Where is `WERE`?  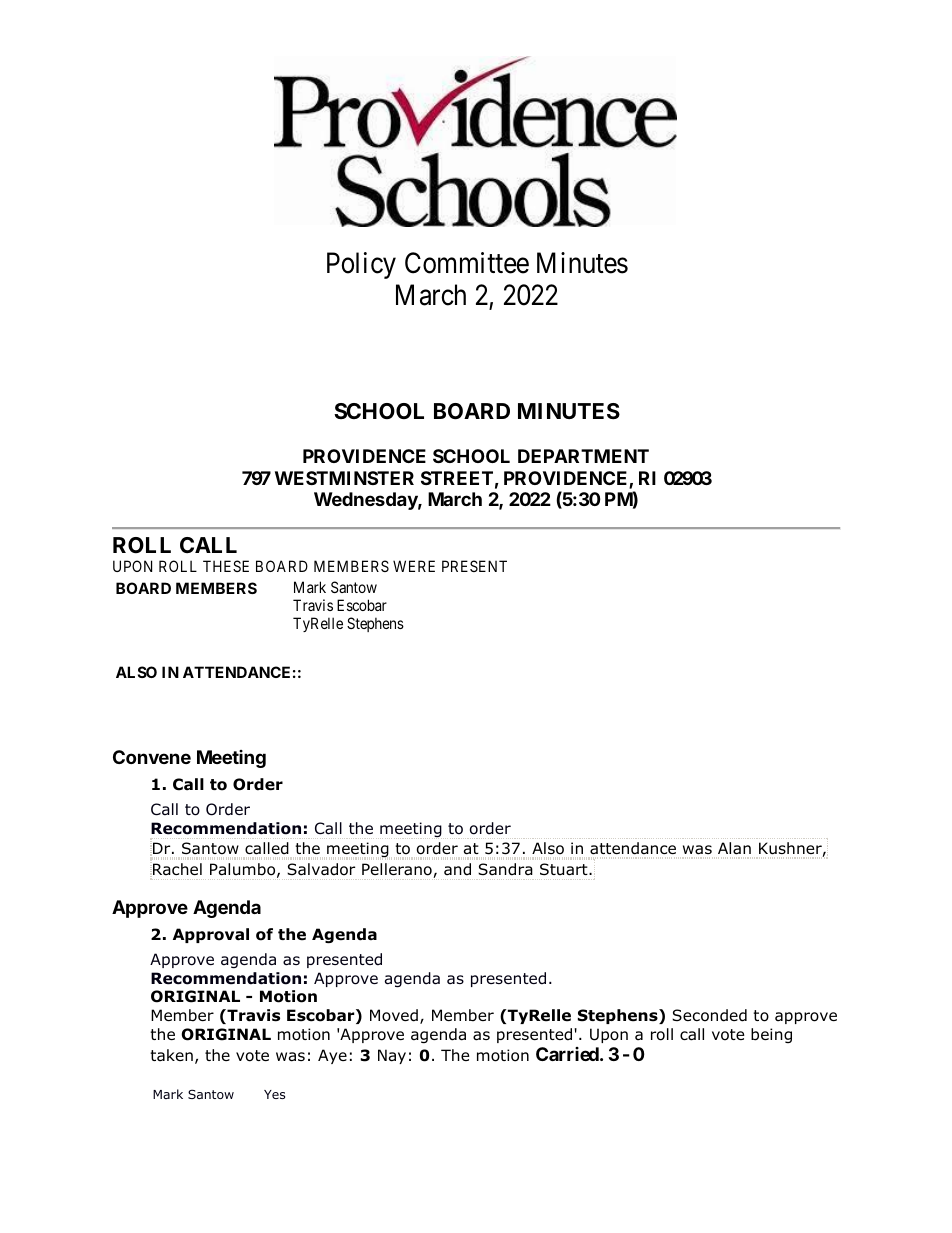
WERE is located at coordinates (414, 566).
